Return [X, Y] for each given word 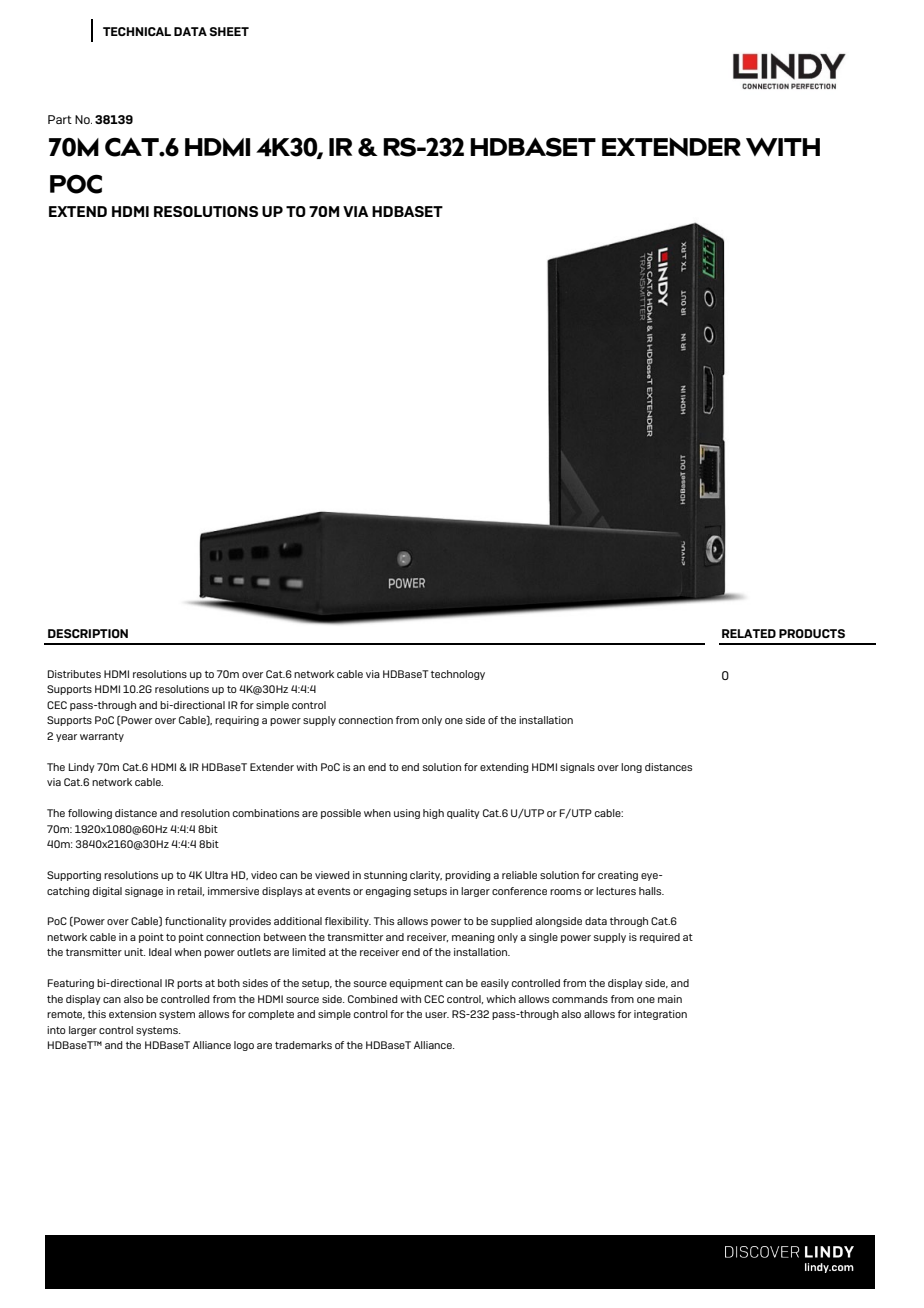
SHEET [229, 31]
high [433, 814]
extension [132, 1014]
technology [458, 675]
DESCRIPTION [88, 633]
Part [60, 119]
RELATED [749, 633]
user [437, 1015]
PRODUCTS [812, 633]
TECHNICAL [137, 31]
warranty [102, 737]
